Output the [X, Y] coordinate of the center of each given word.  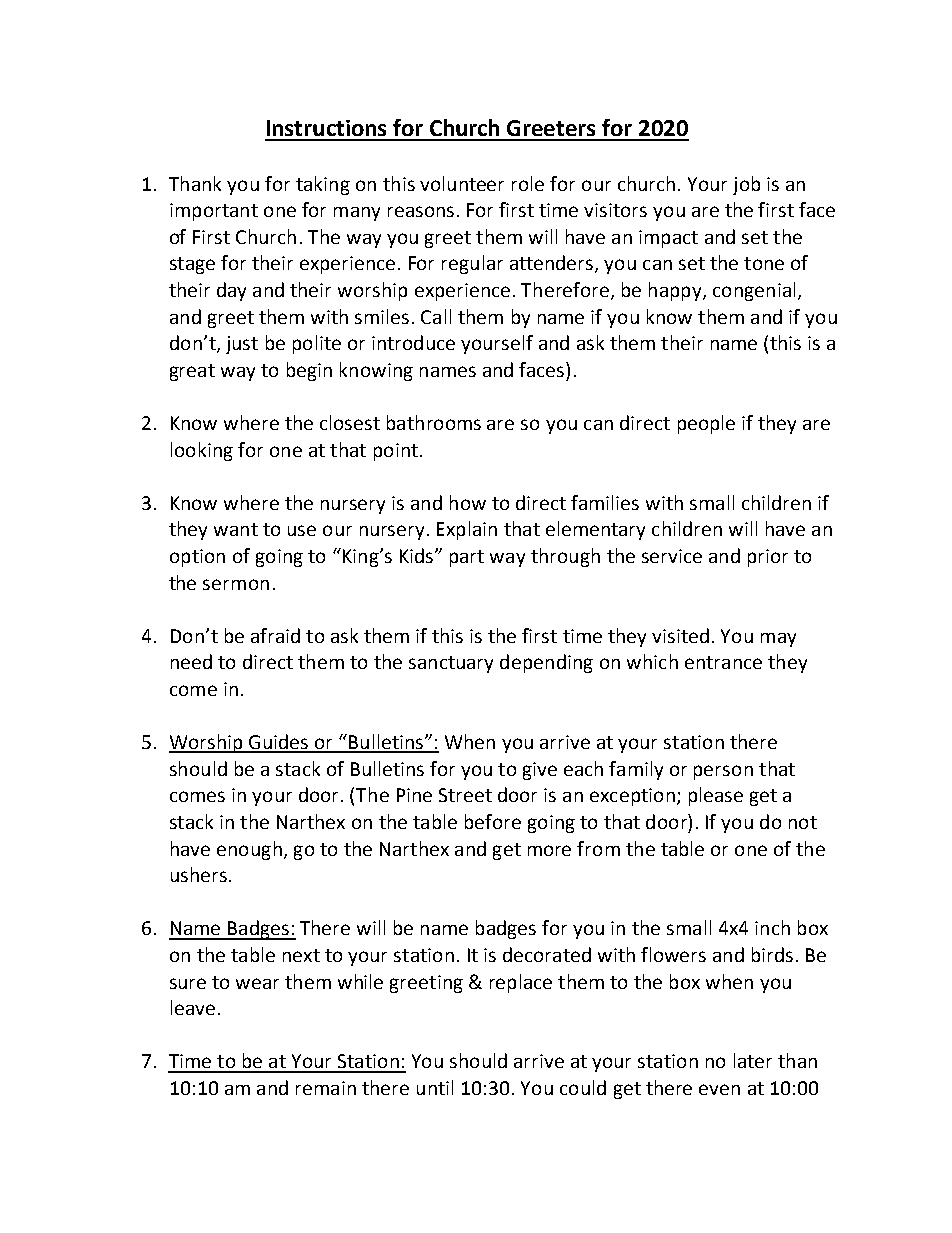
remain [326, 1088]
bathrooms [434, 422]
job [746, 185]
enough [249, 850]
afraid [275, 635]
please [716, 796]
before [493, 821]
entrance [723, 662]
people [706, 424]
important [214, 212]
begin [309, 371]
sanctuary [451, 664]
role [528, 183]
